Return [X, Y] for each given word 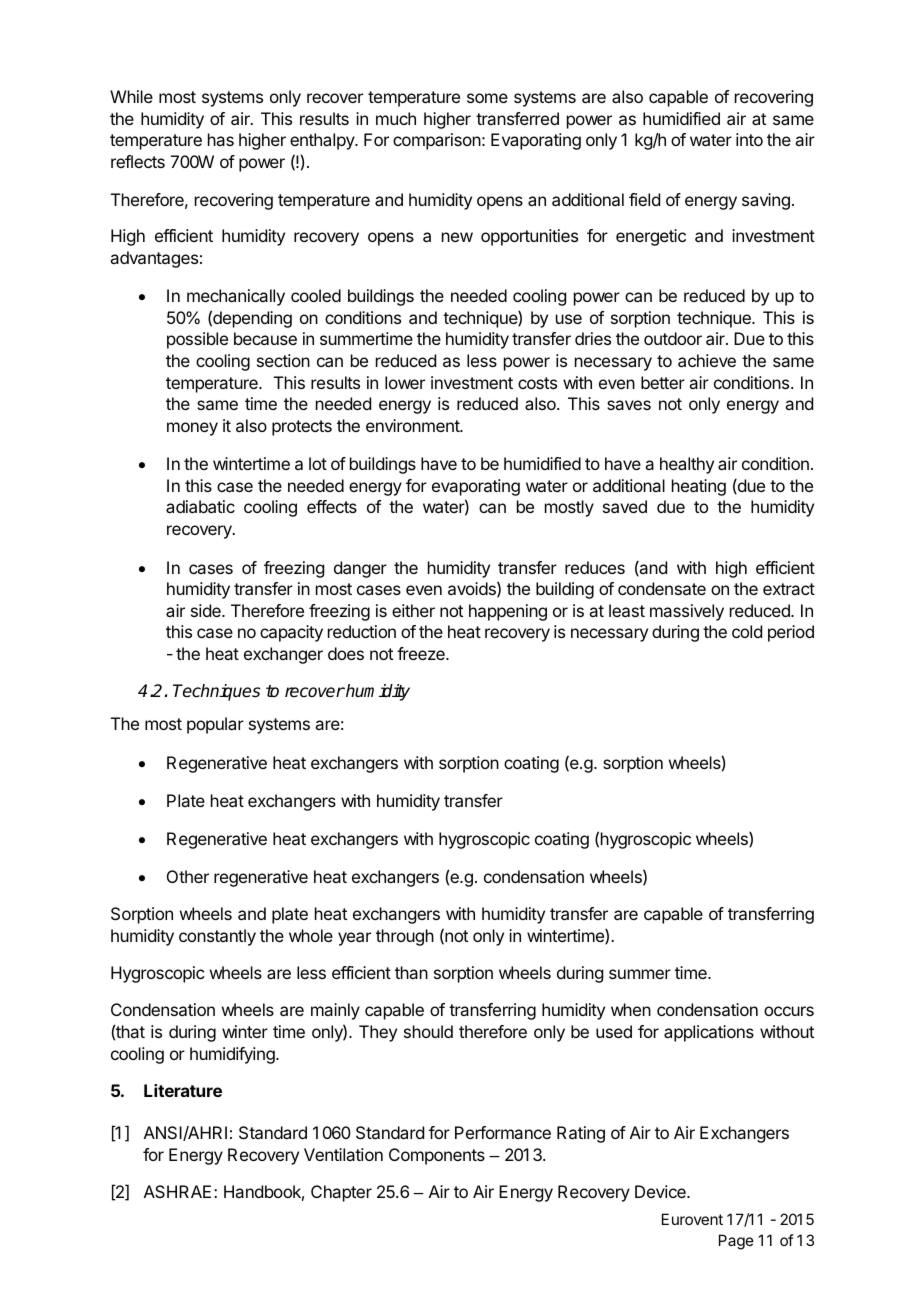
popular [215, 725]
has [221, 139]
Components [437, 1156]
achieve [707, 360]
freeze [422, 653]
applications [709, 1033]
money [192, 429]
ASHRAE [177, 1191]
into [749, 139]
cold [747, 631]
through [405, 937]
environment [413, 425]
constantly [217, 937]
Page [736, 1242]
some [487, 98]
